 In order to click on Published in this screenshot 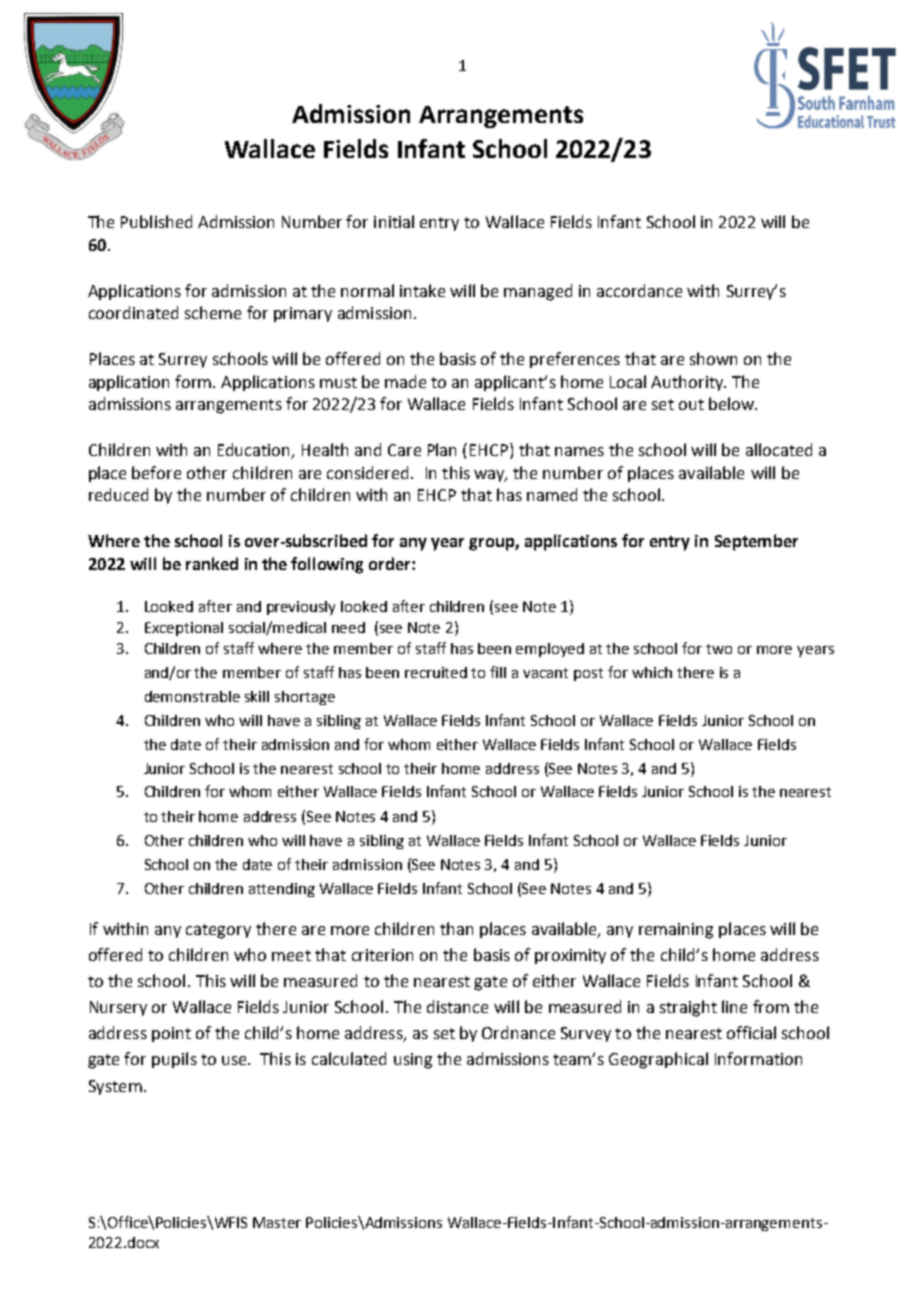, I will do `click(156, 221)`.
